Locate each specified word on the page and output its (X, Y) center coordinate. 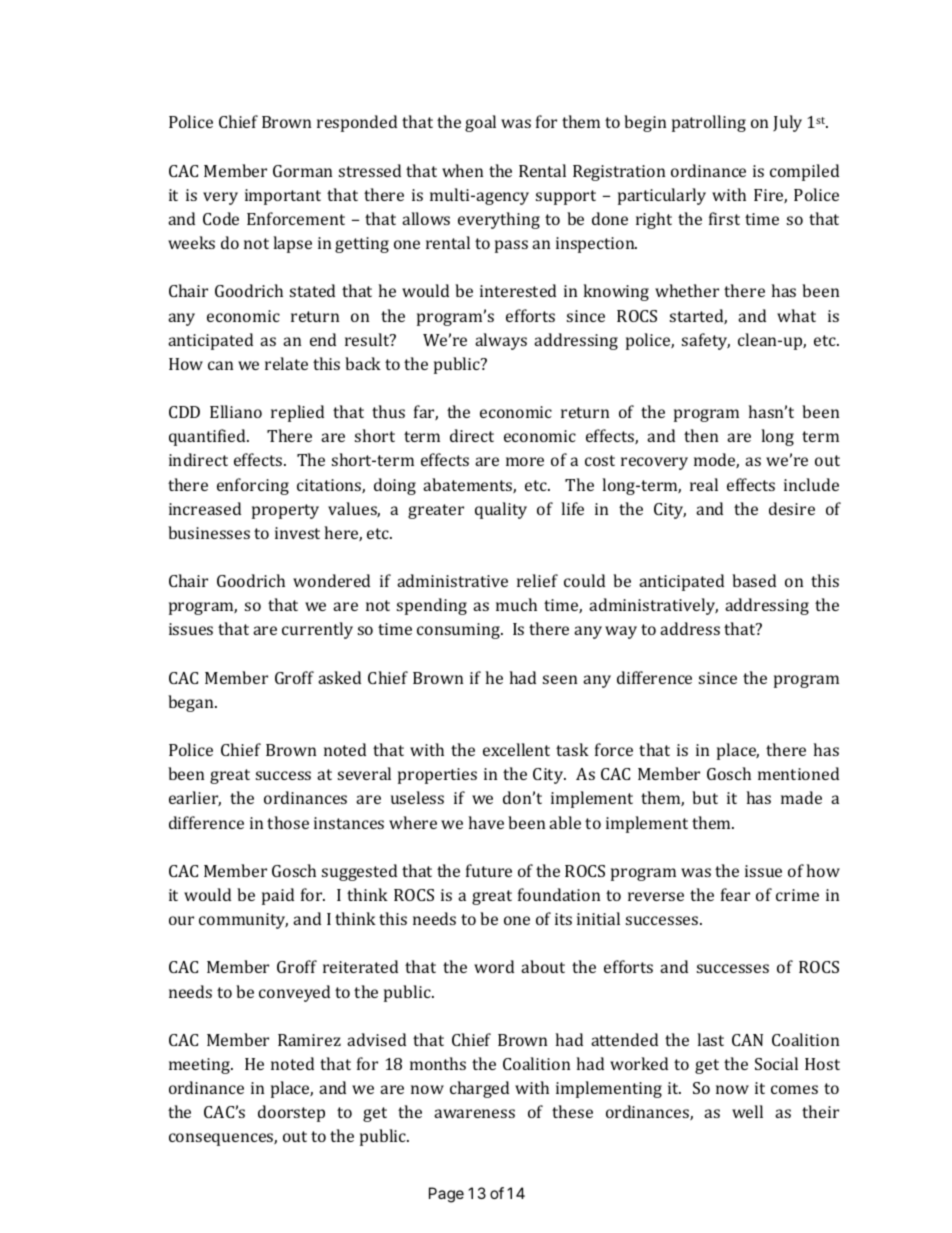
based (754, 580)
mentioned (798, 773)
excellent (516, 749)
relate (286, 363)
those (288, 822)
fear (735, 894)
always (501, 341)
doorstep (291, 1113)
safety (706, 341)
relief (537, 580)
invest (297, 533)
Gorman (302, 171)
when (462, 170)
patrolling (709, 123)
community (243, 921)
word (494, 966)
